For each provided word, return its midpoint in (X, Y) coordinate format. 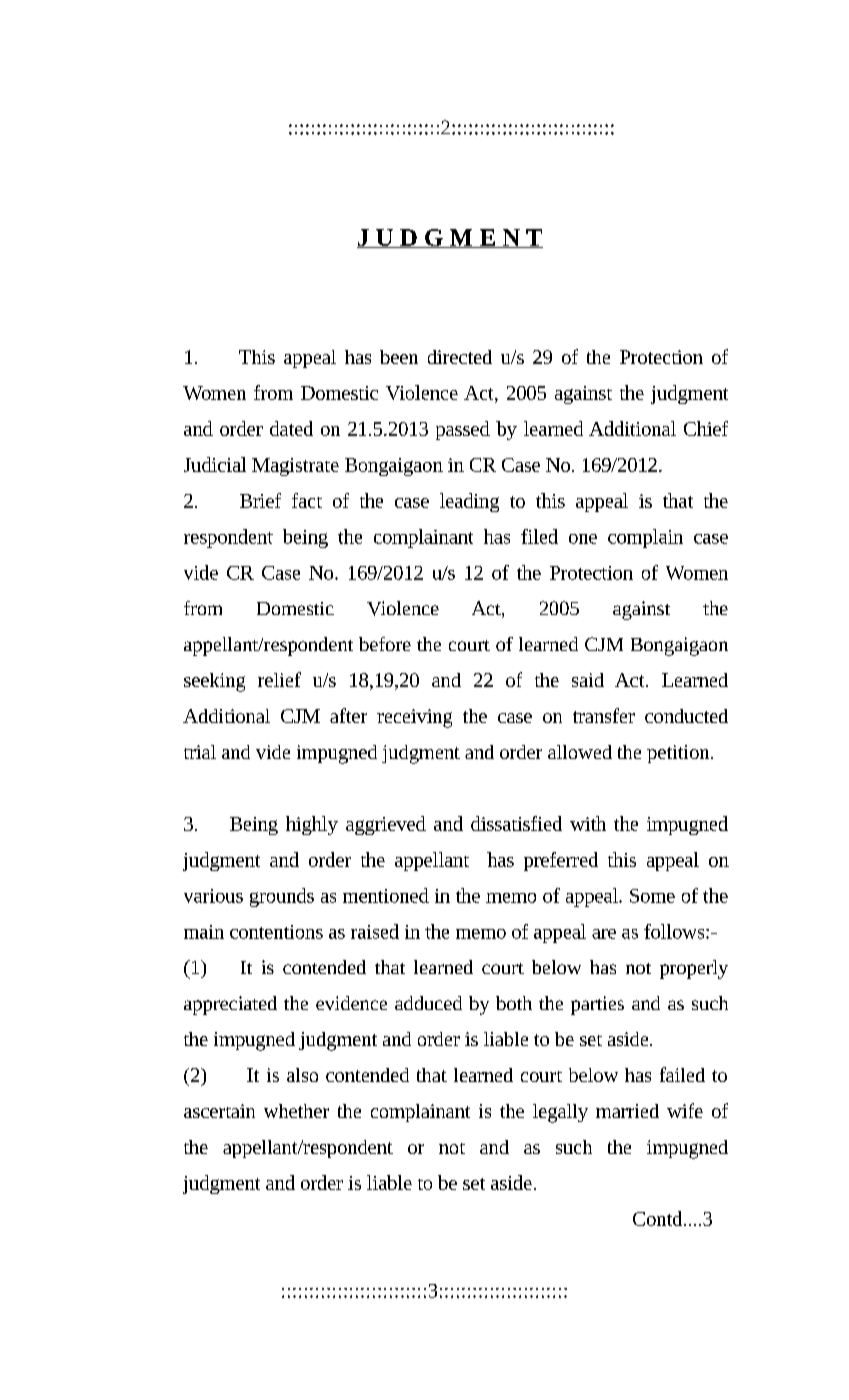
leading (469, 502)
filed (539, 536)
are (604, 934)
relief (279, 679)
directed (460, 357)
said (588, 680)
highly (312, 825)
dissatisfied (516, 823)
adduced (428, 1003)
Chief (706, 428)
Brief (260, 500)
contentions (276, 932)
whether (296, 1111)
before (385, 644)
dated (291, 428)
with (588, 823)
